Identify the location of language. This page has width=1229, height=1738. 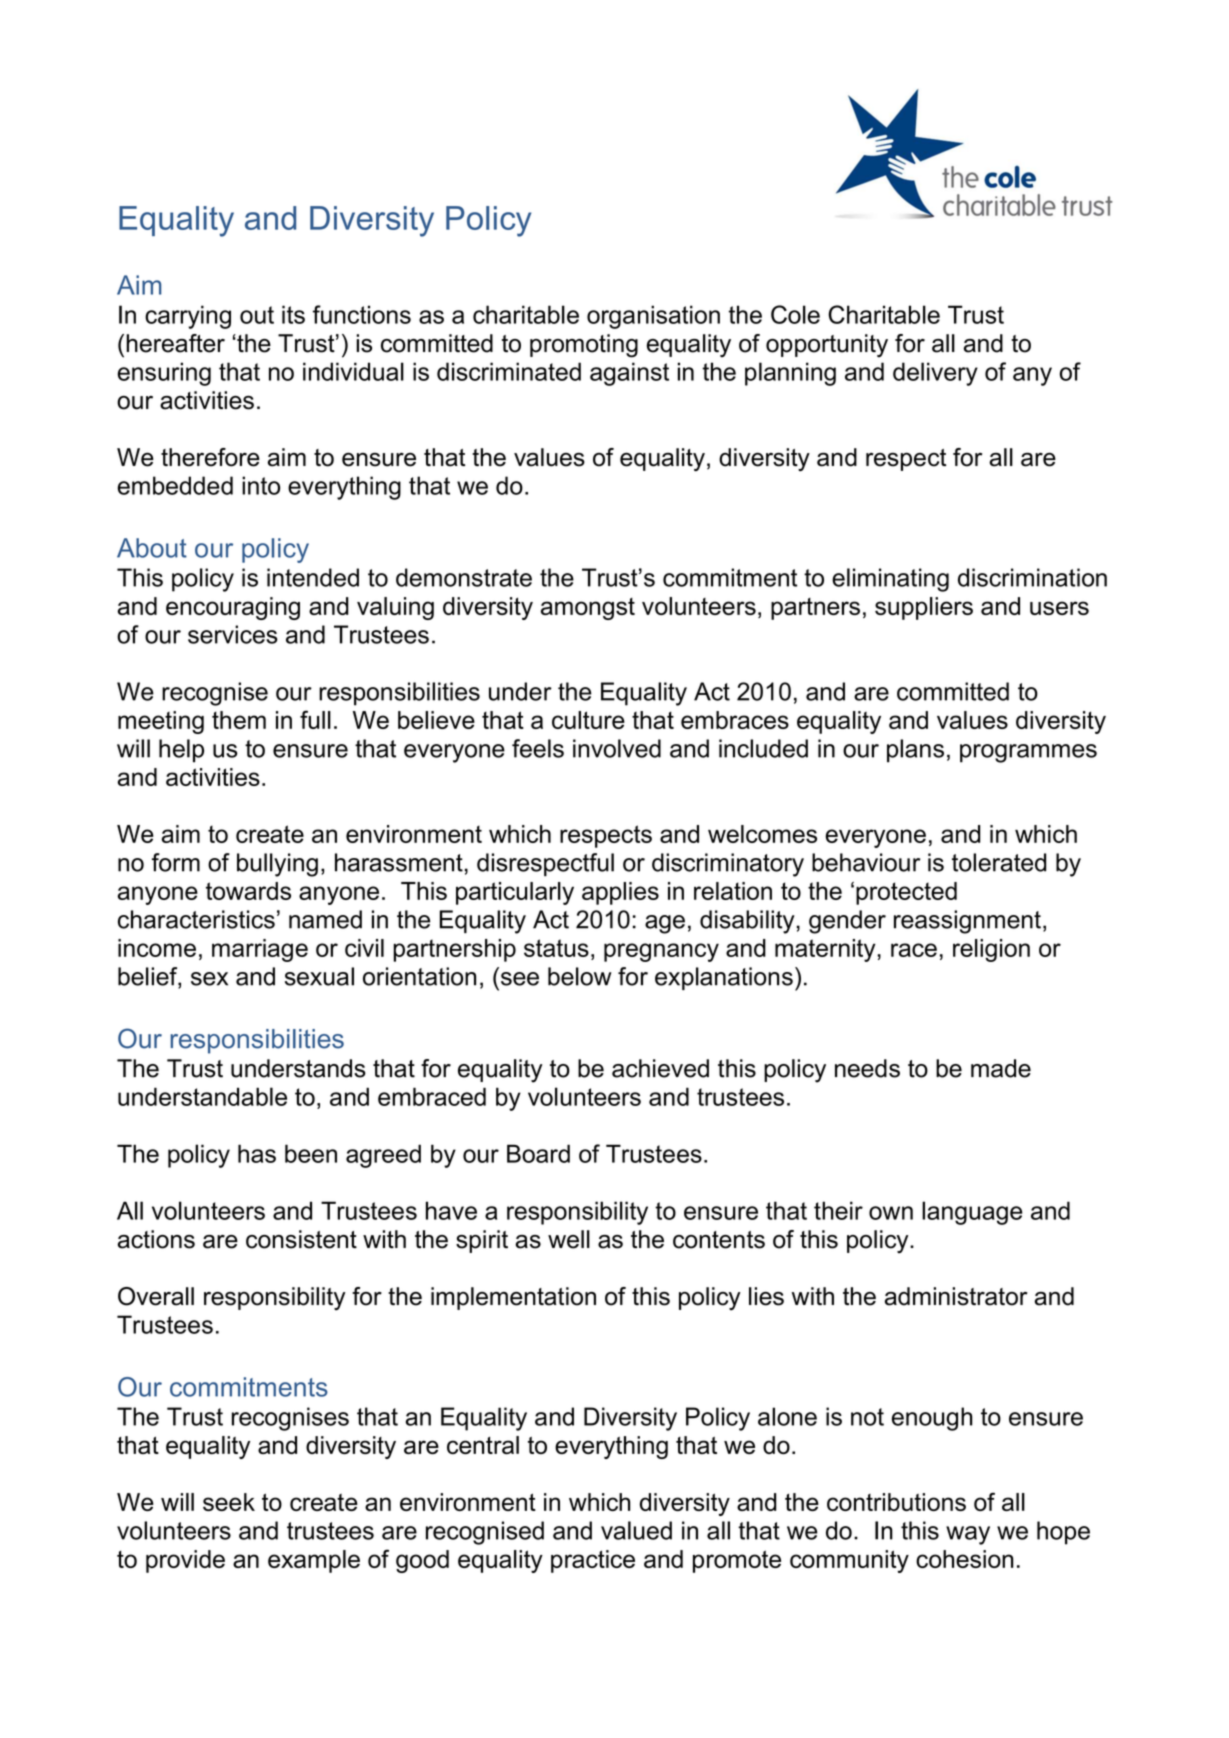
(972, 1213).
